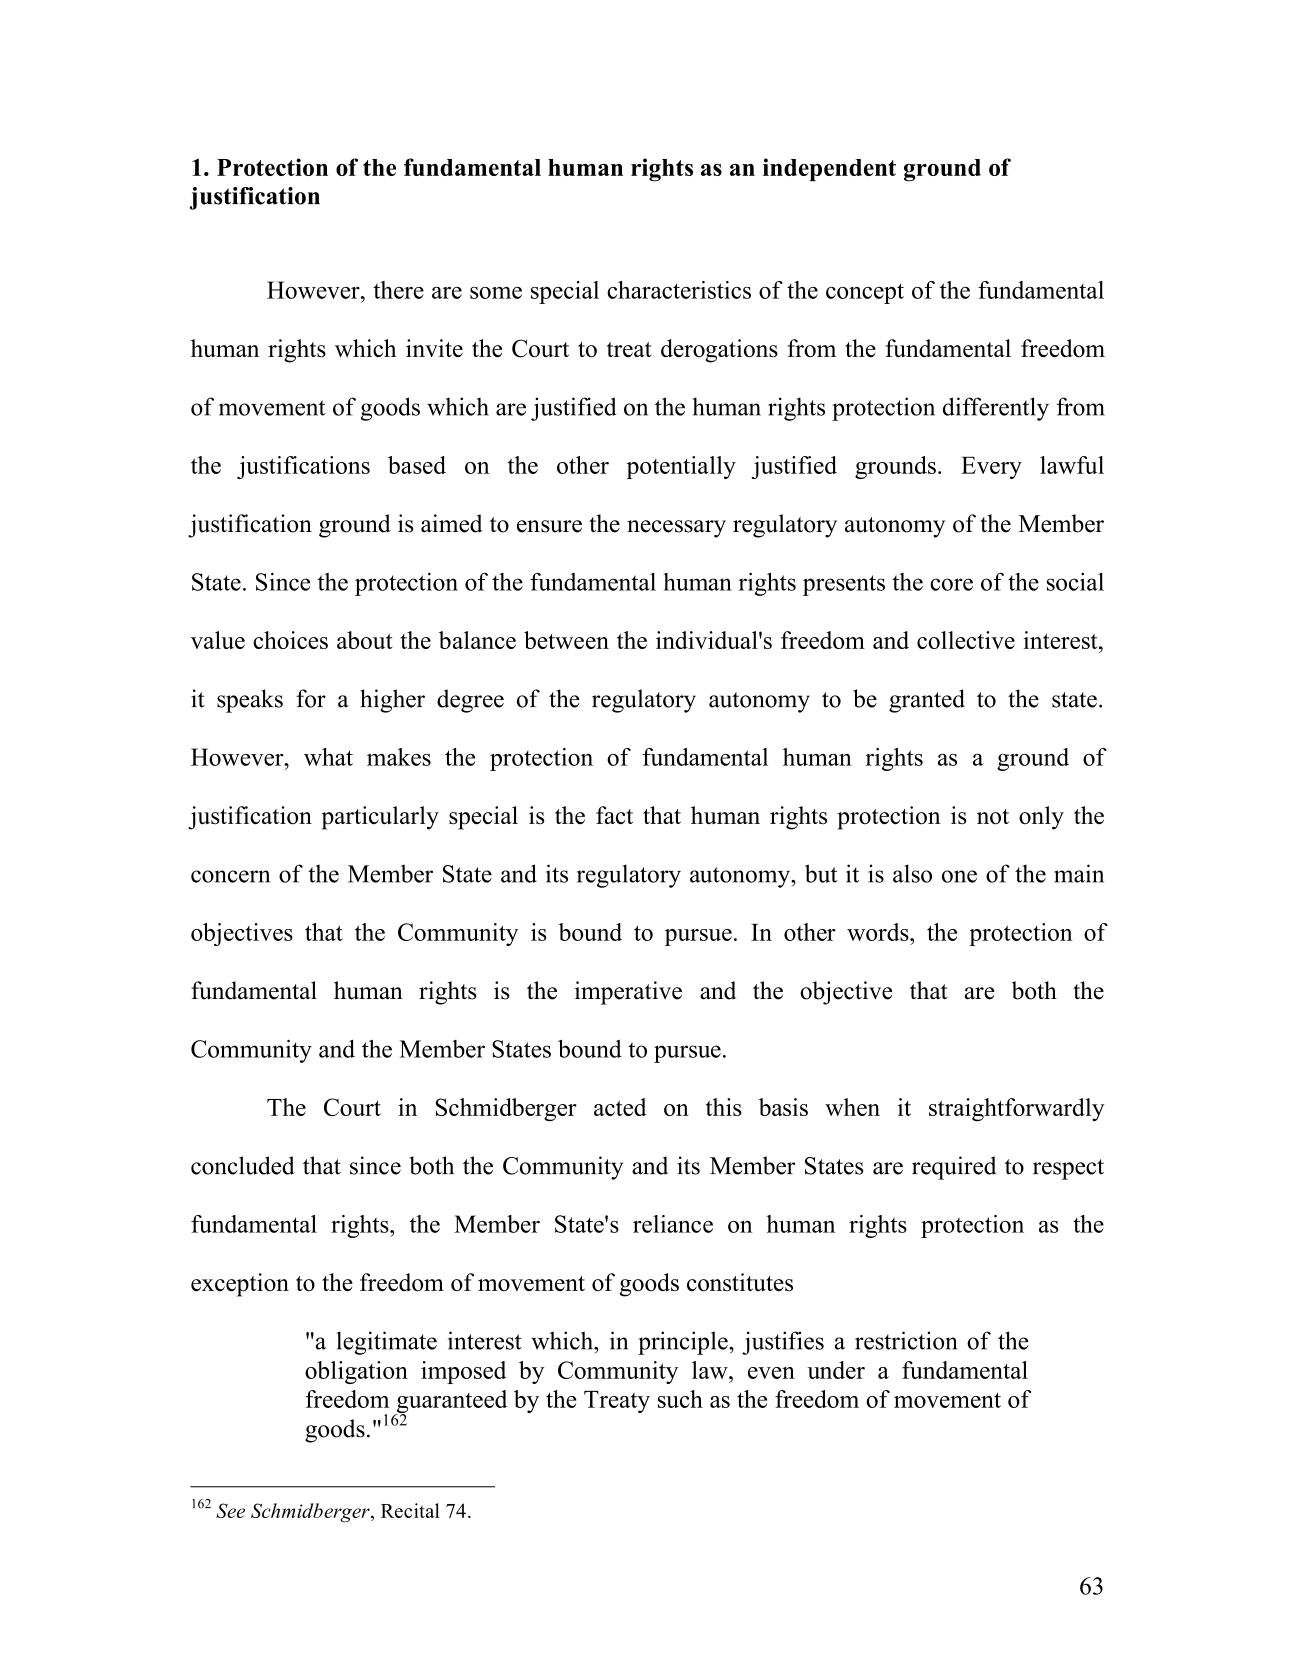 This screenshot has width=1295, height=1675. What do you see at coordinates (410, 1510) in the screenshot?
I see `Recital` at bounding box center [410, 1510].
